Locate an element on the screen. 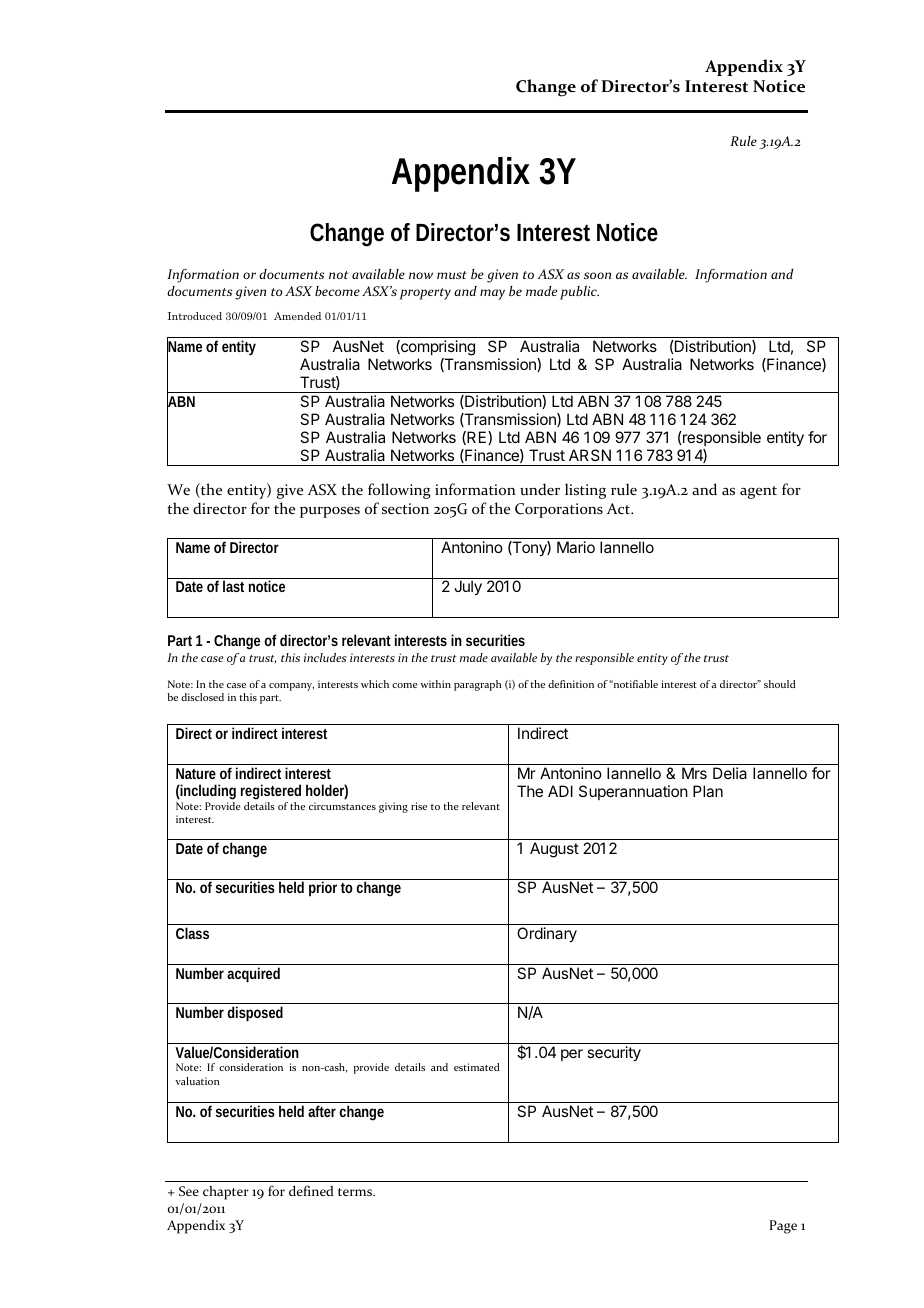 This screenshot has height=1308, width=924. paragraph is located at coordinates (477, 685).
